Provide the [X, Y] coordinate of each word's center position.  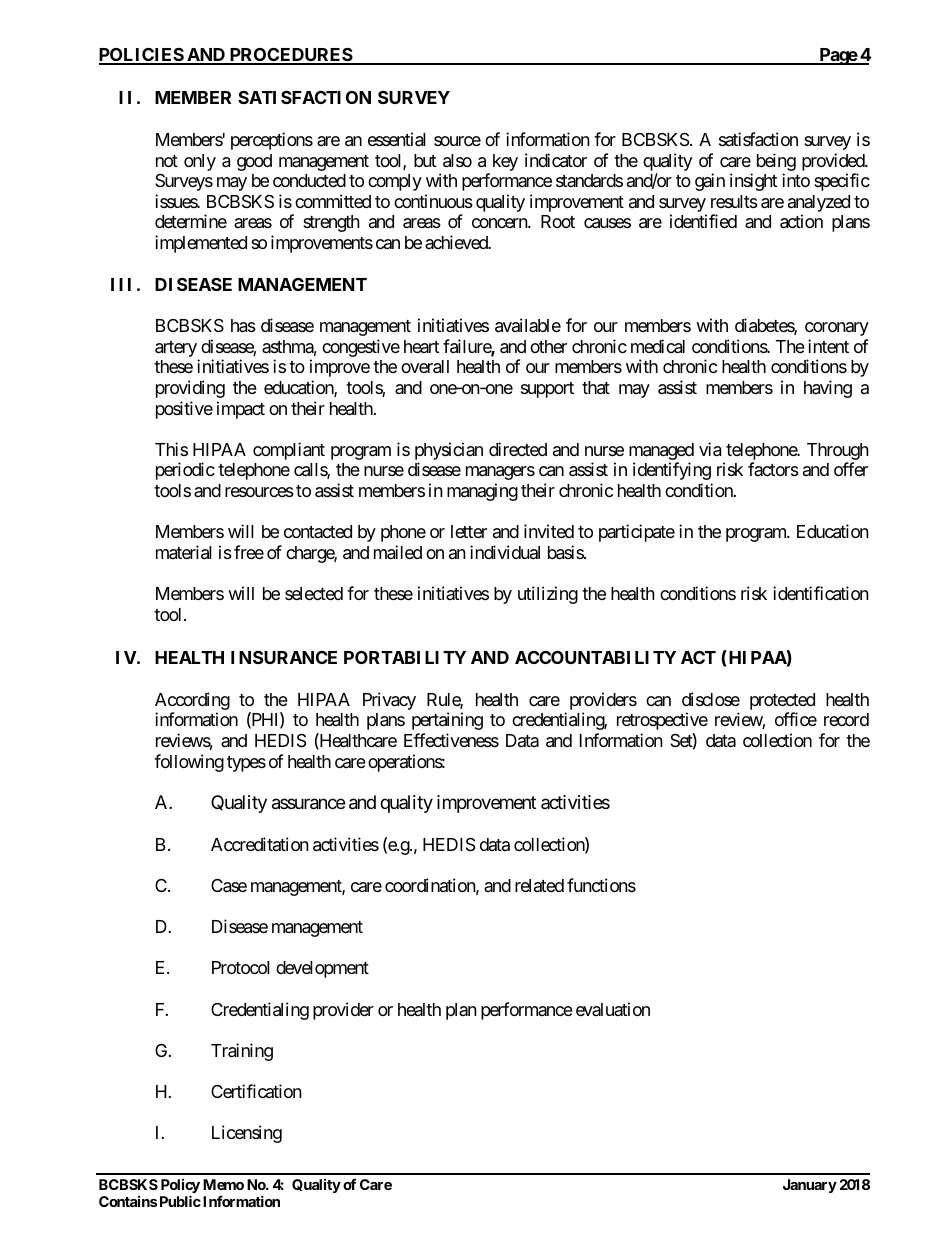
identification [821, 593]
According [192, 702]
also [457, 161]
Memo [223, 1184]
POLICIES [142, 56]
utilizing [548, 595]
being [776, 162]
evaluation [613, 1009]
